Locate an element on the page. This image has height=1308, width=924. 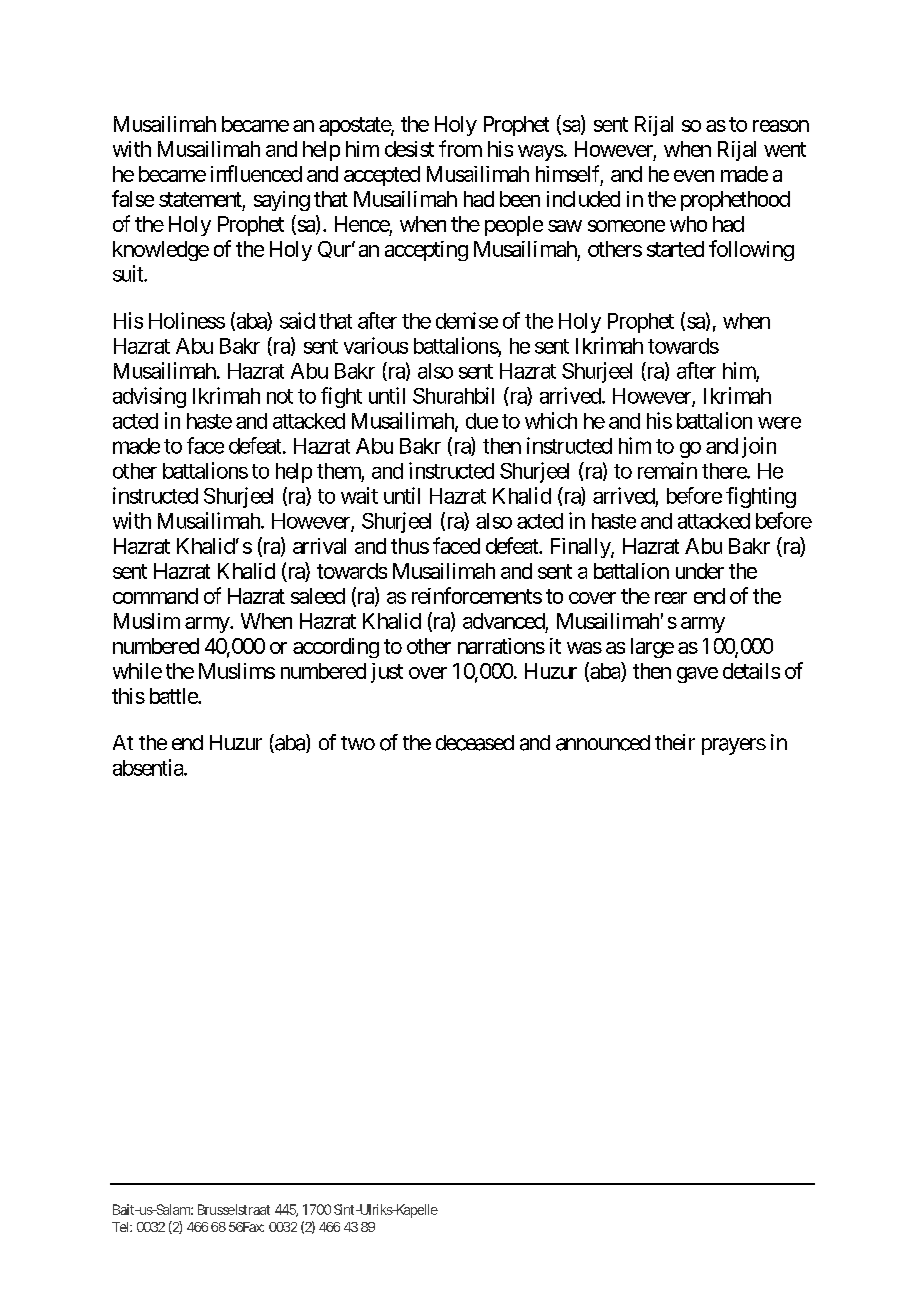
advanced is located at coordinates (504, 621).
